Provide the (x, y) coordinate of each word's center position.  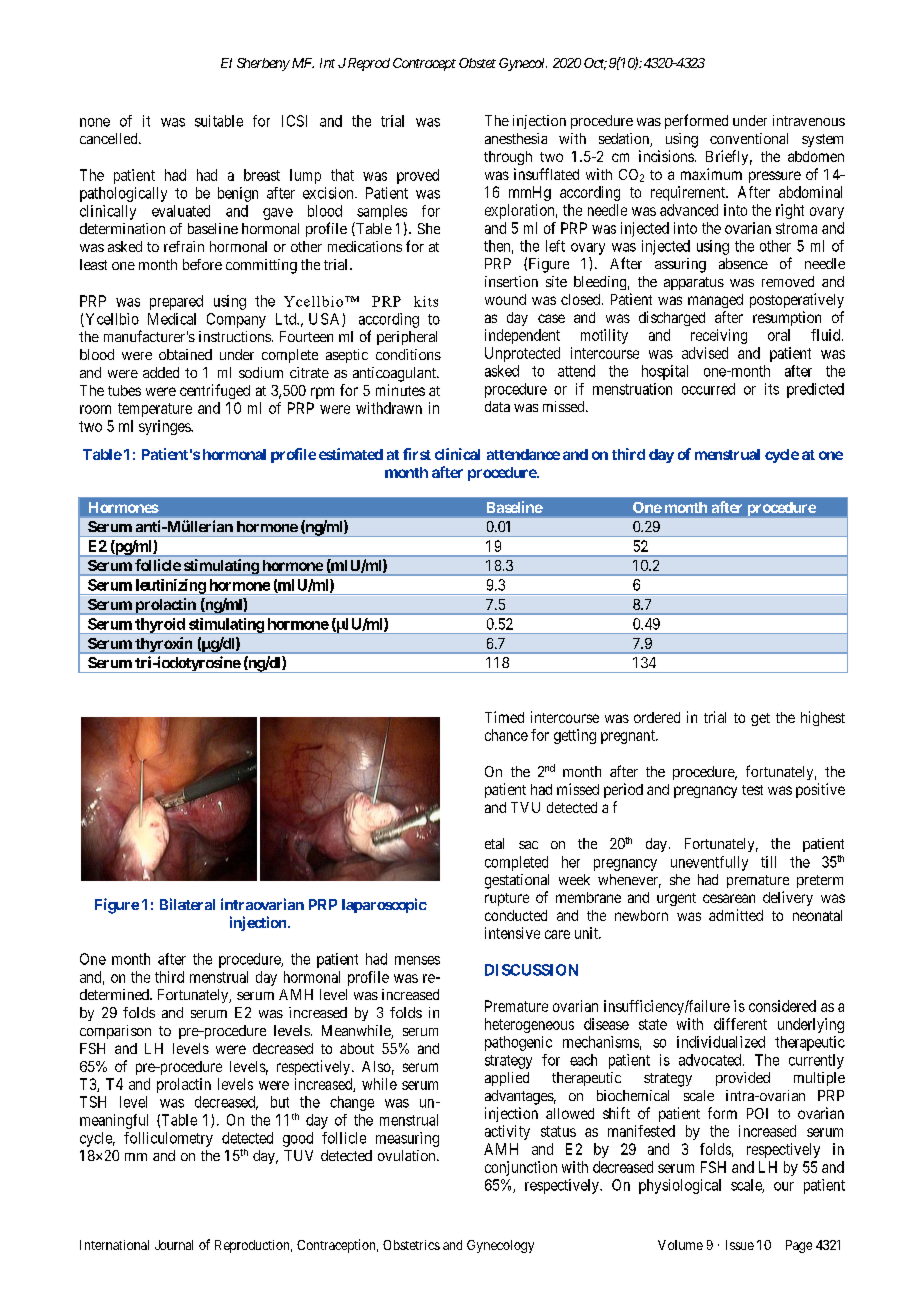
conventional (749, 138)
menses (417, 960)
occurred (708, 389)
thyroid (160, 626)
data (497, 406)
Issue (740, 1245)
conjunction (521, 1168)
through (508, 158)
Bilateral (187, 904)
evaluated (181, 211)
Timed (504, 717)
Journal (174, 1245)
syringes (165, 427)
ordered (657, 717)
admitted (736, 915)
